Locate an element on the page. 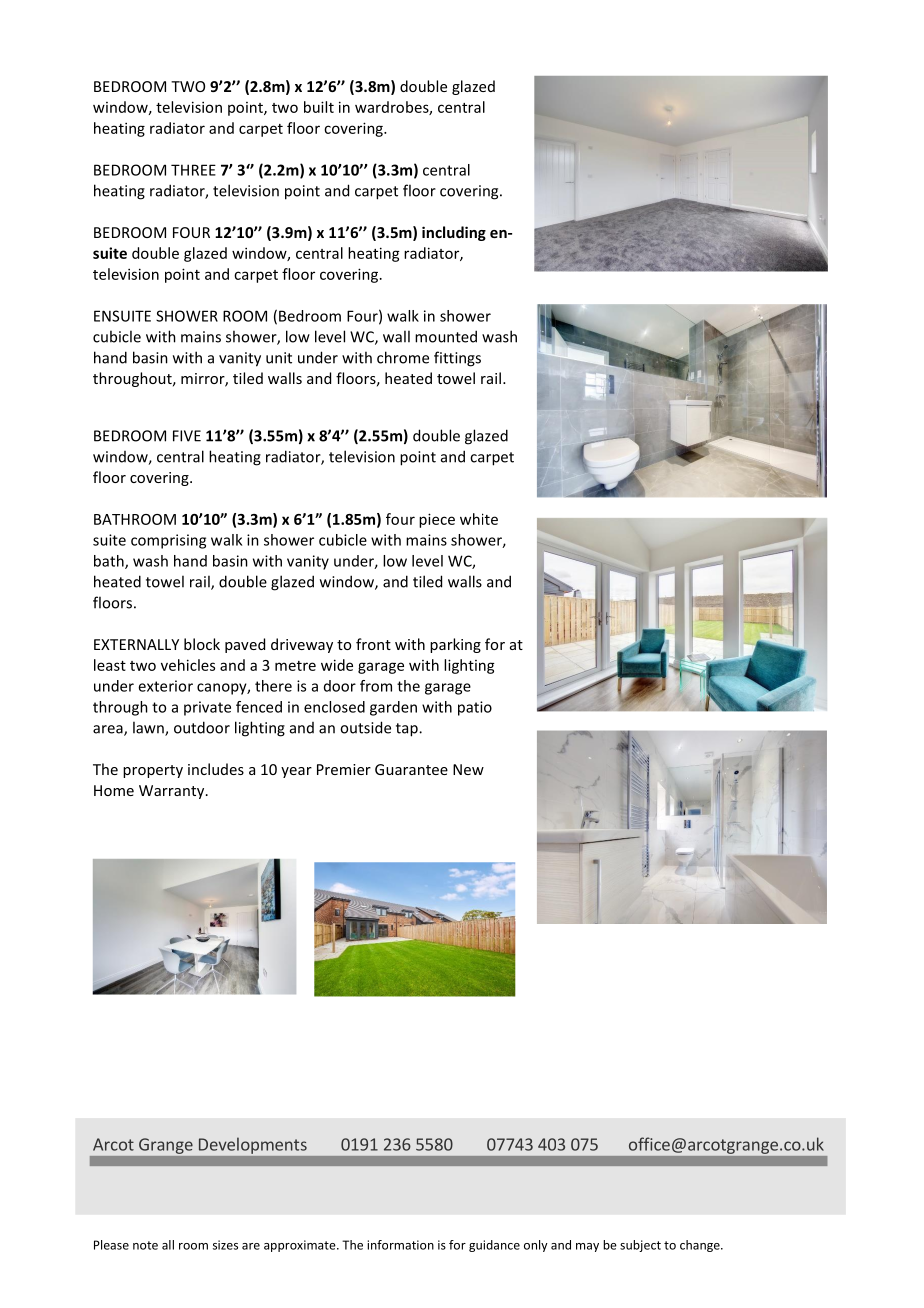 The image size is (924, 1308). piece is located at coordinates (437, 520).
